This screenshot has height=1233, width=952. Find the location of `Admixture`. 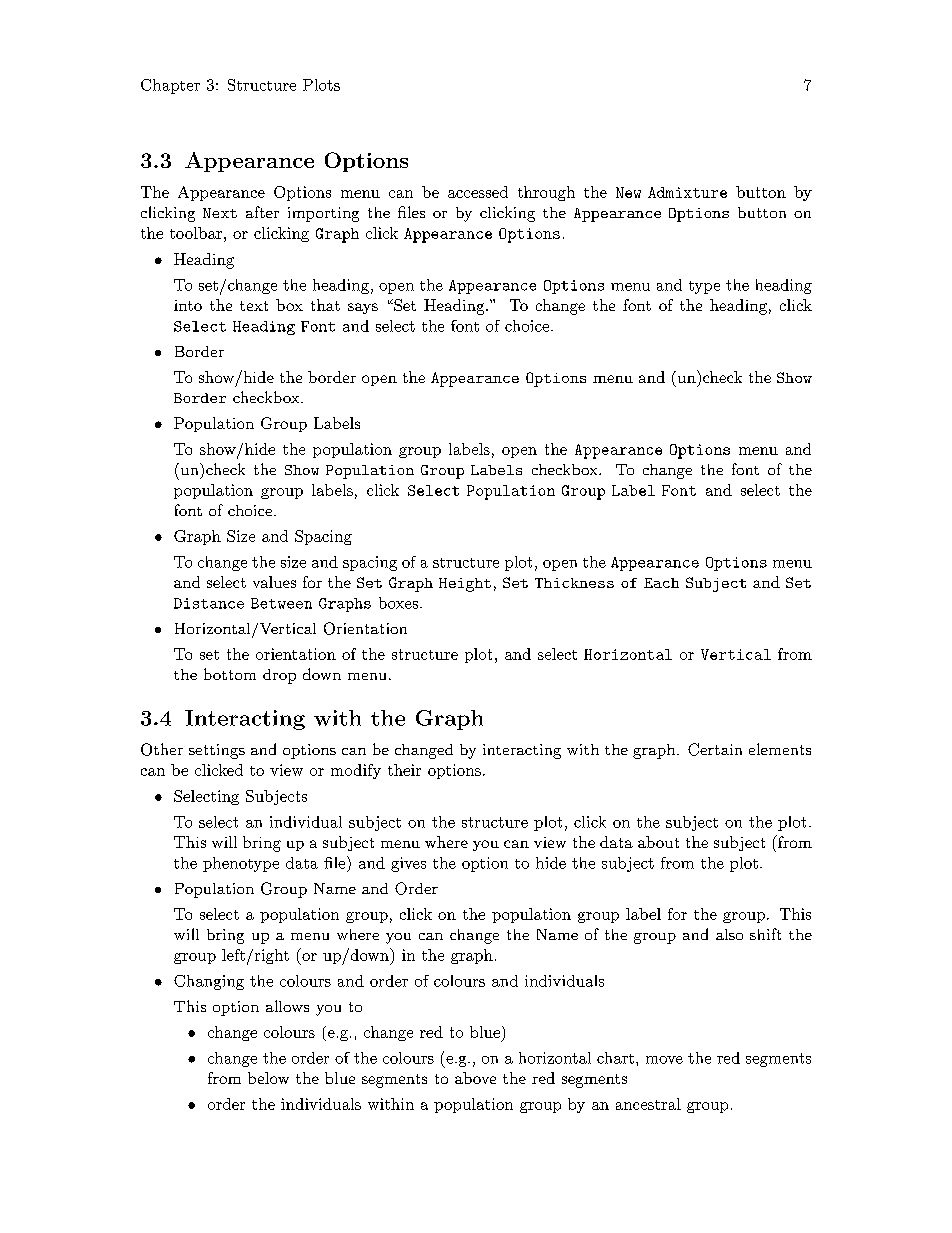

Admixture is located at coordinates (687, 192).
